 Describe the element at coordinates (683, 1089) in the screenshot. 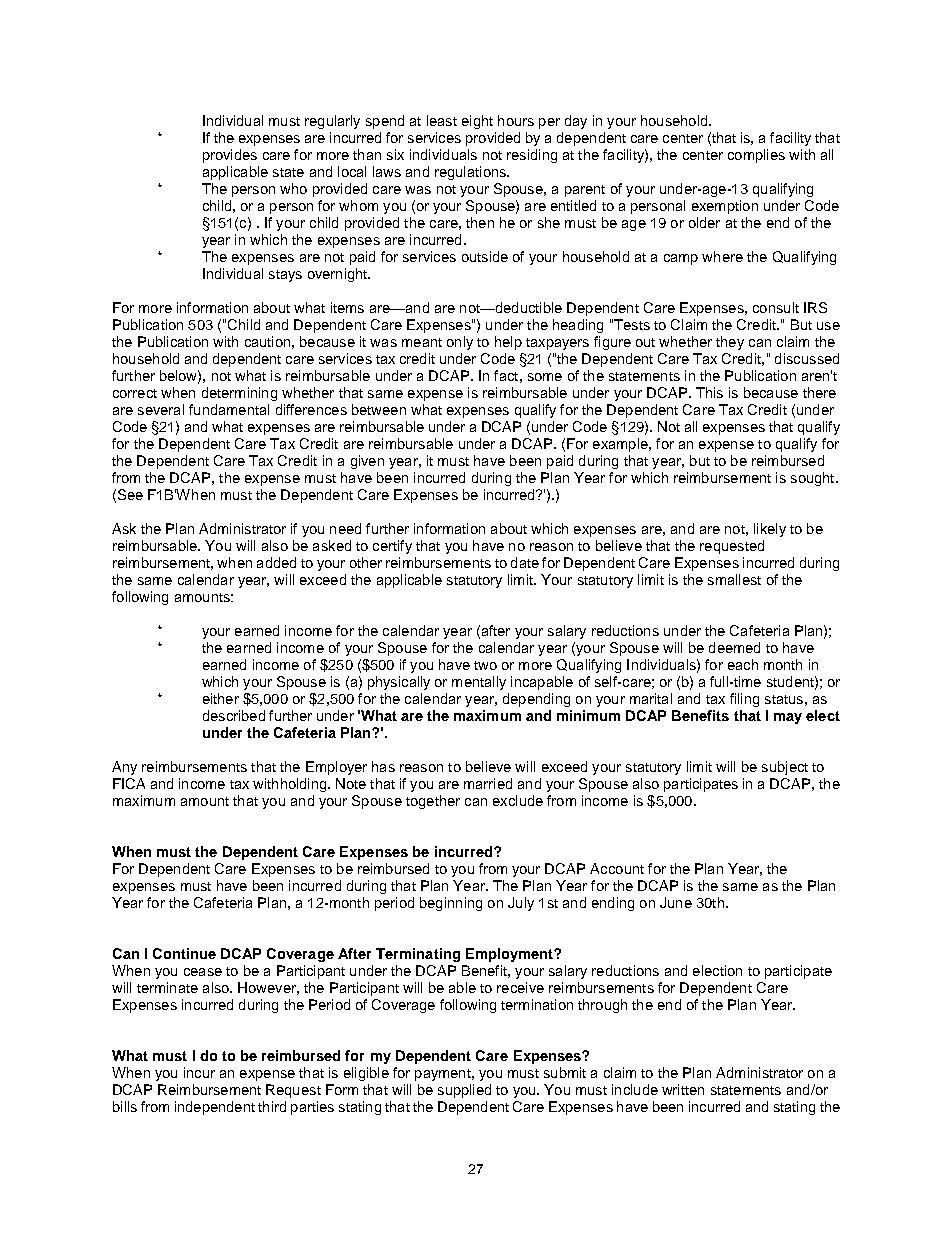

I see `written` at that location.
